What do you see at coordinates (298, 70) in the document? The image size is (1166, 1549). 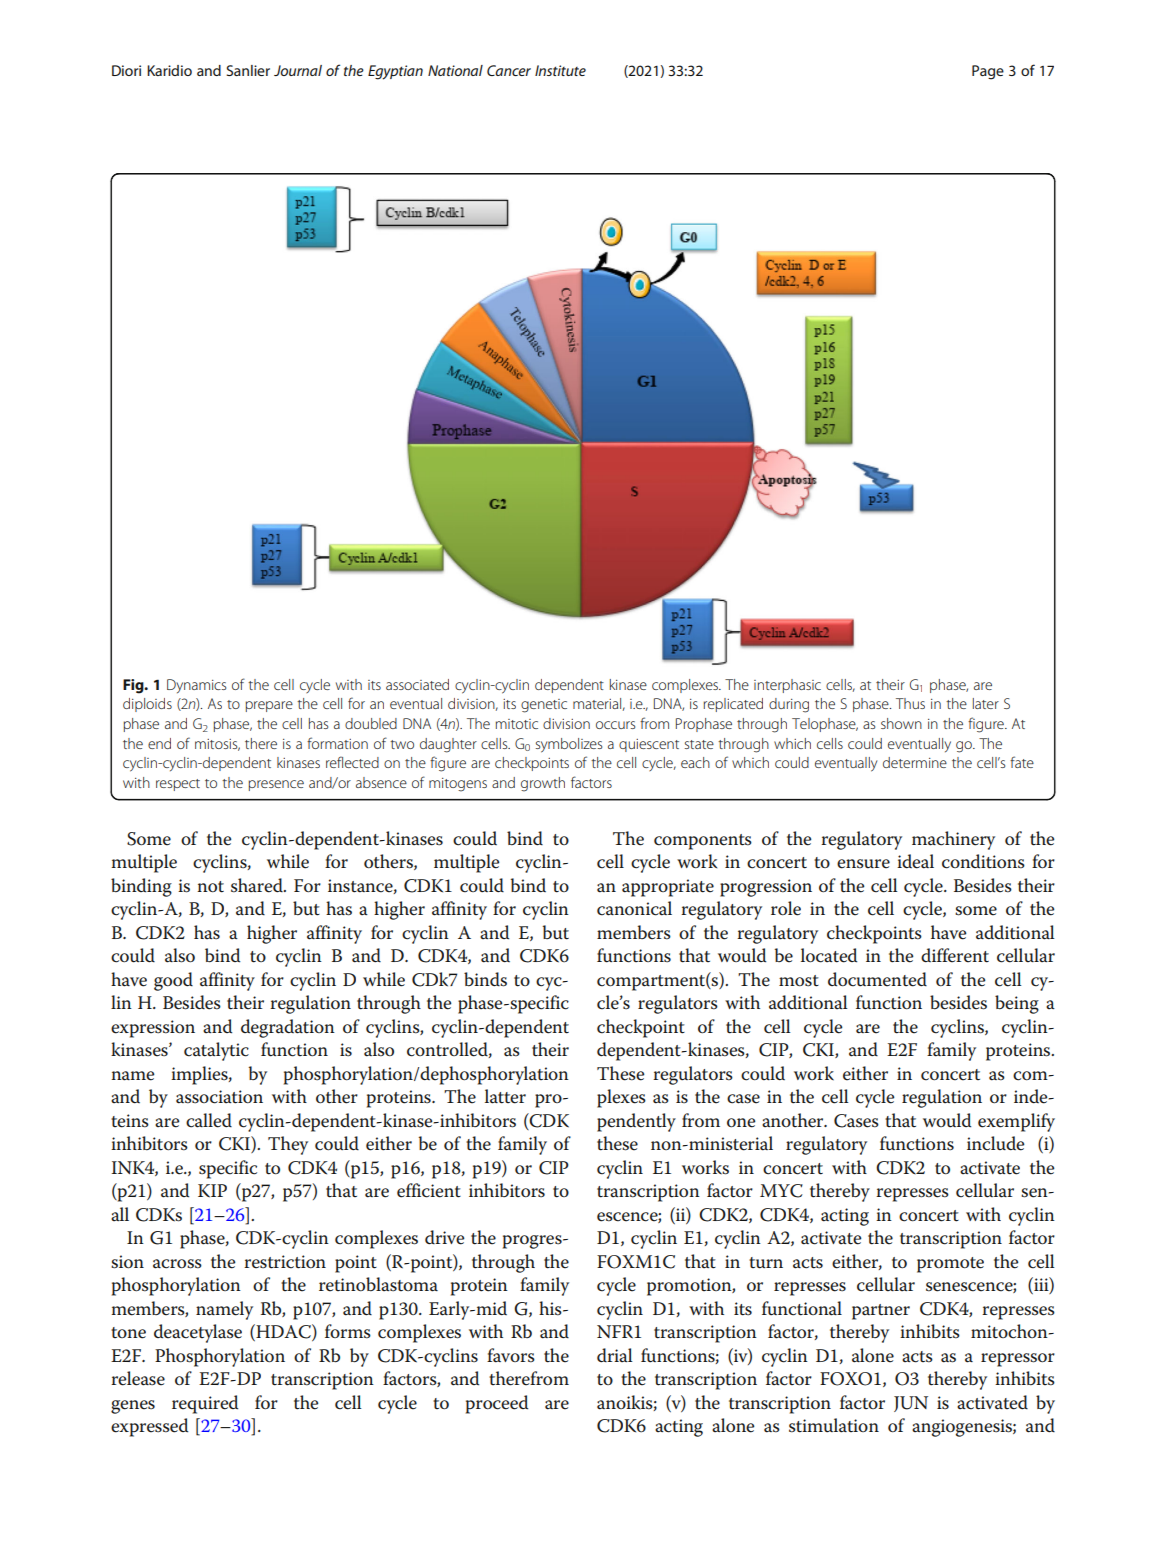 I see `Journal` at bounding box center [298, 70].
